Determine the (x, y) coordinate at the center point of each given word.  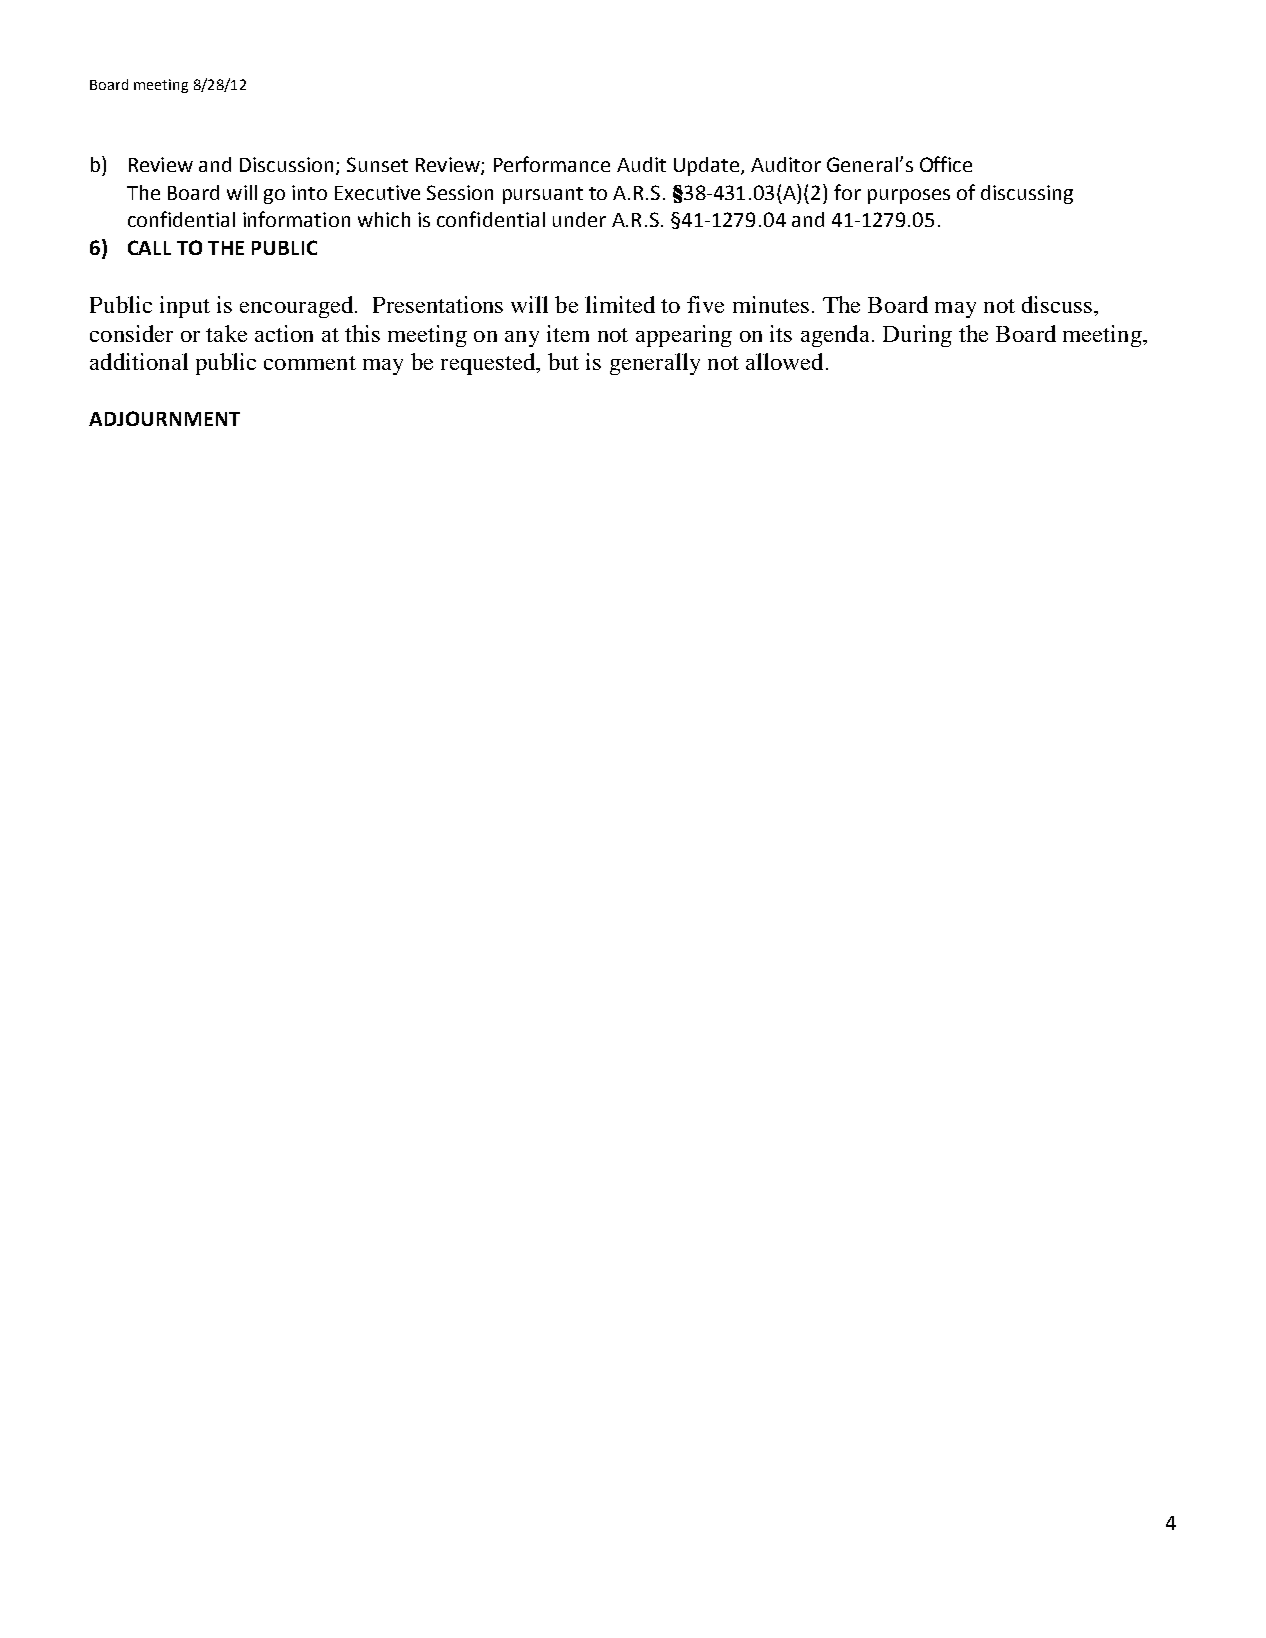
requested (489, 364)
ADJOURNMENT (164, 418)
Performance (552, 164)
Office (946, 164)
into (309, 192)
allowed (784, 361)
